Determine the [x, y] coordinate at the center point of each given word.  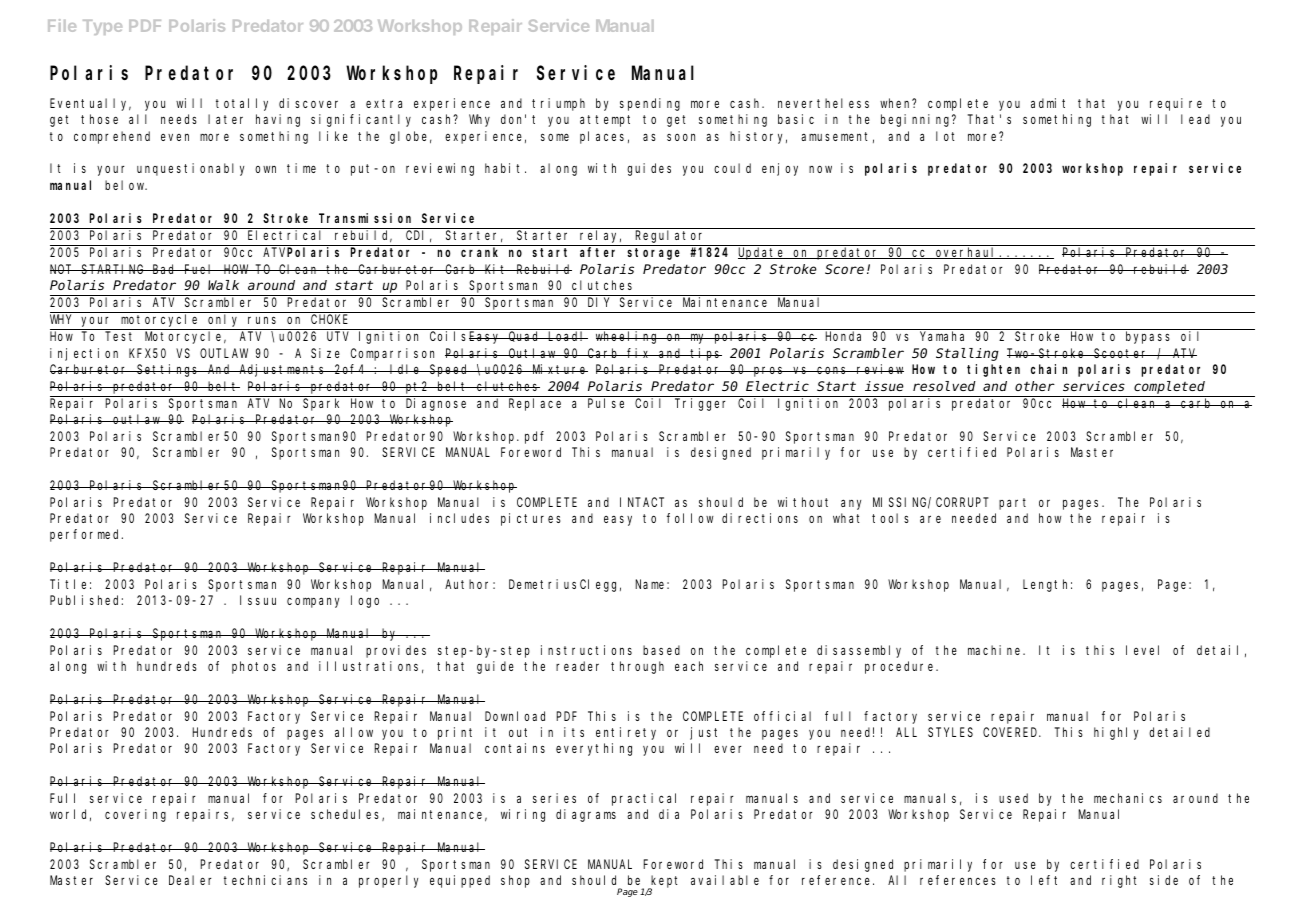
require [1176, 104]
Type [102, 27]
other [1035, 386]
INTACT [642, 502]
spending [650, 104]
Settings [168, 370]
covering [135, 815]
